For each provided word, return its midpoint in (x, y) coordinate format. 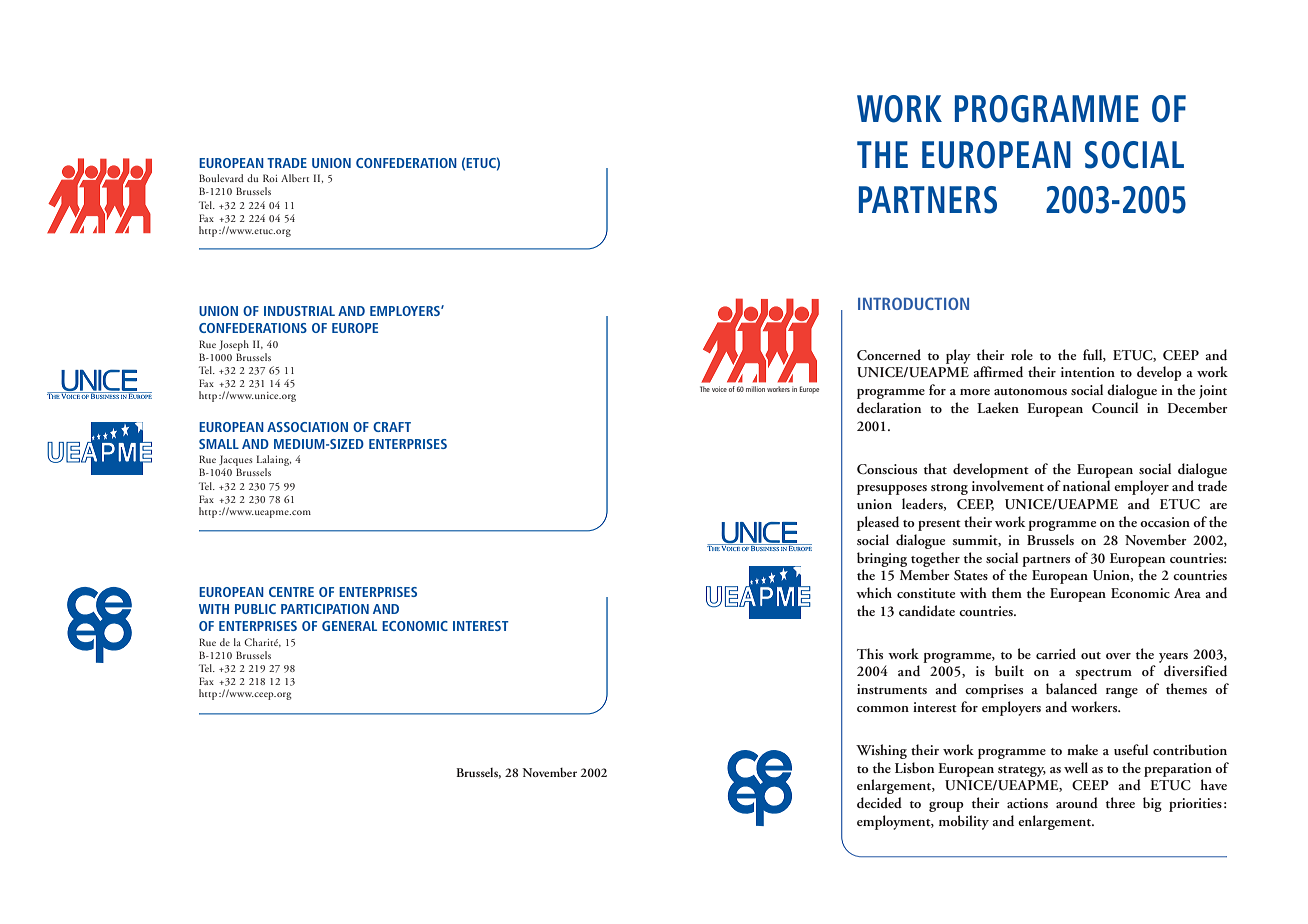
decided (879, 802)
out (1091, 655)
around (1077, 802)
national (1086, 485)
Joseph (234, 345)
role (1022, 354)
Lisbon (914, 767)
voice (719, 389)
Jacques (236, 460)
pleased (878, 523)
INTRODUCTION (913, 303)
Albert (295, 178)
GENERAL (349, 626)
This (870, 653)
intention (1088, 372)
